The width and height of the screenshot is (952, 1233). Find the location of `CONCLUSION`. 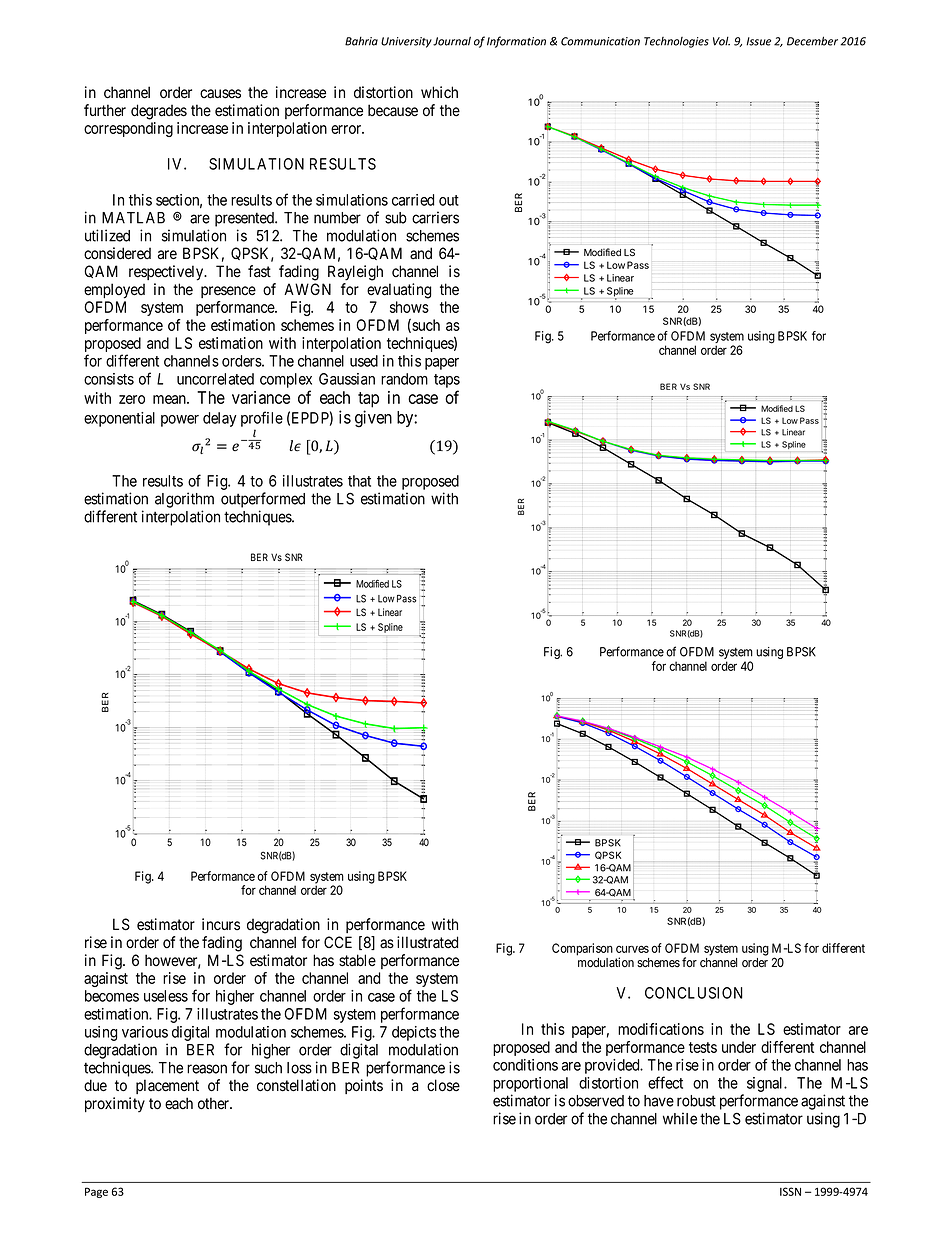

CONCLUSION is located at coordinates (694, 993).
